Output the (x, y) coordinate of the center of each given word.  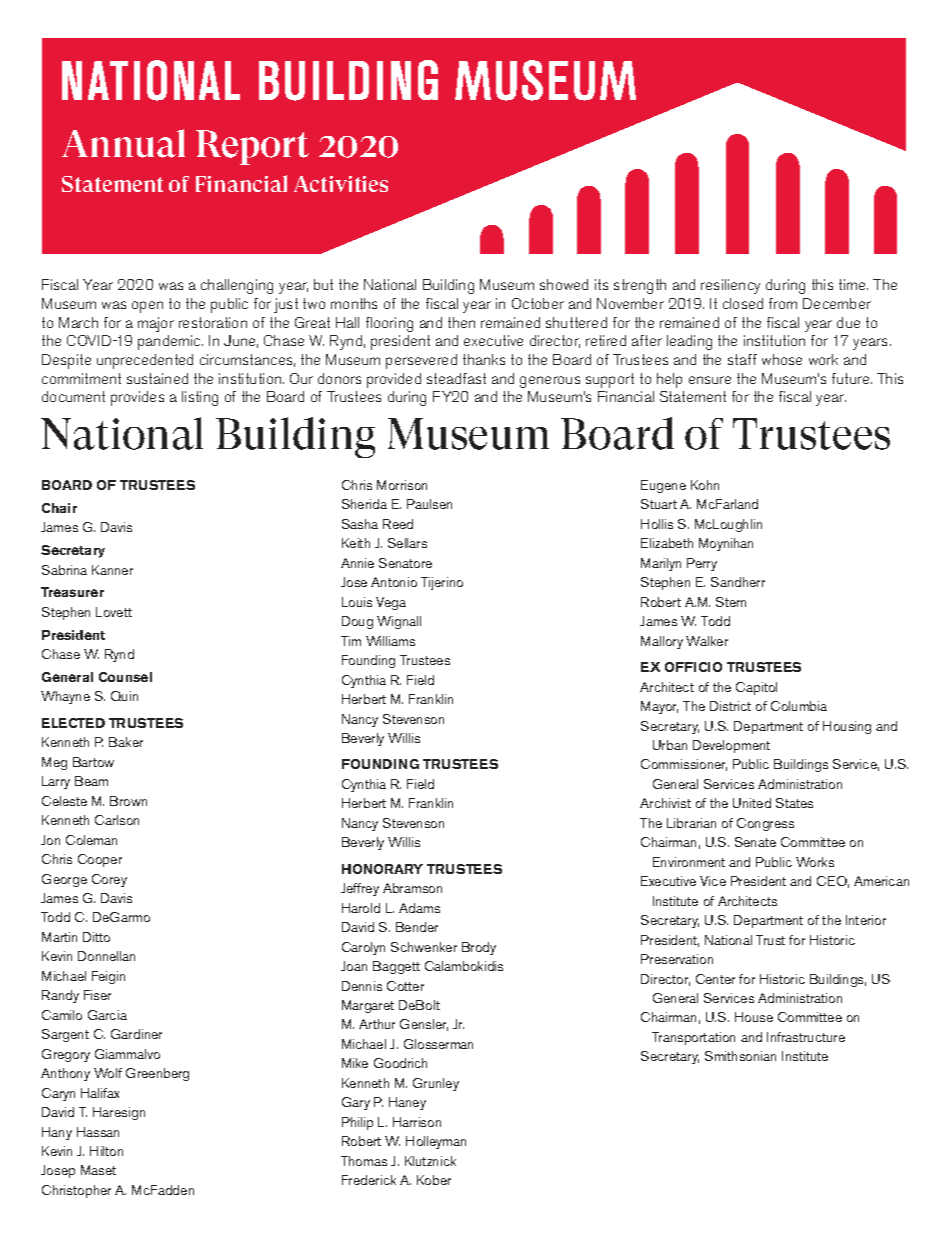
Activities (341, 184)
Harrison (417, 1122)
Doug (357, 622)
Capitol (756, 688)
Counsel (125, 677)
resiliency (730, 286)
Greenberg (157, 1074)
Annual (123, 143)
